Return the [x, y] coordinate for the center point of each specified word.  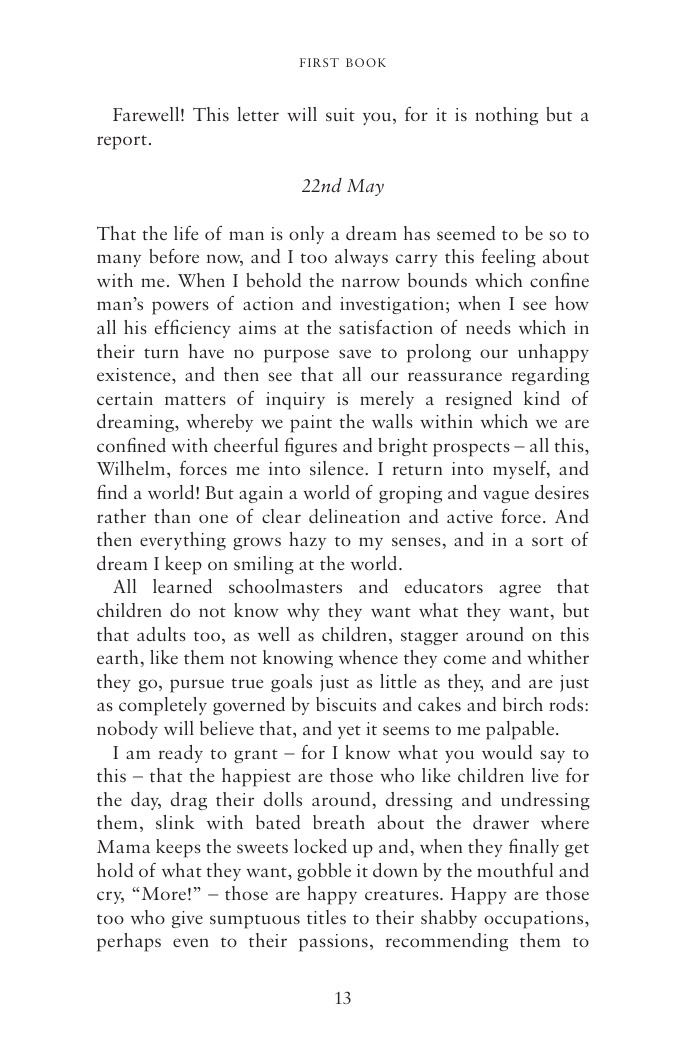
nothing [506, 116]
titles [326, 917]
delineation [354, 516]
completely [163, 706]
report [122, 142]
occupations [535, 920]
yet [349, 732]
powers [180, 308]
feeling [509, 258]
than [172, 516]
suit [340, 115]
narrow [371, 282]
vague [506, 496]
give [187, 919]
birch [523, 704]
